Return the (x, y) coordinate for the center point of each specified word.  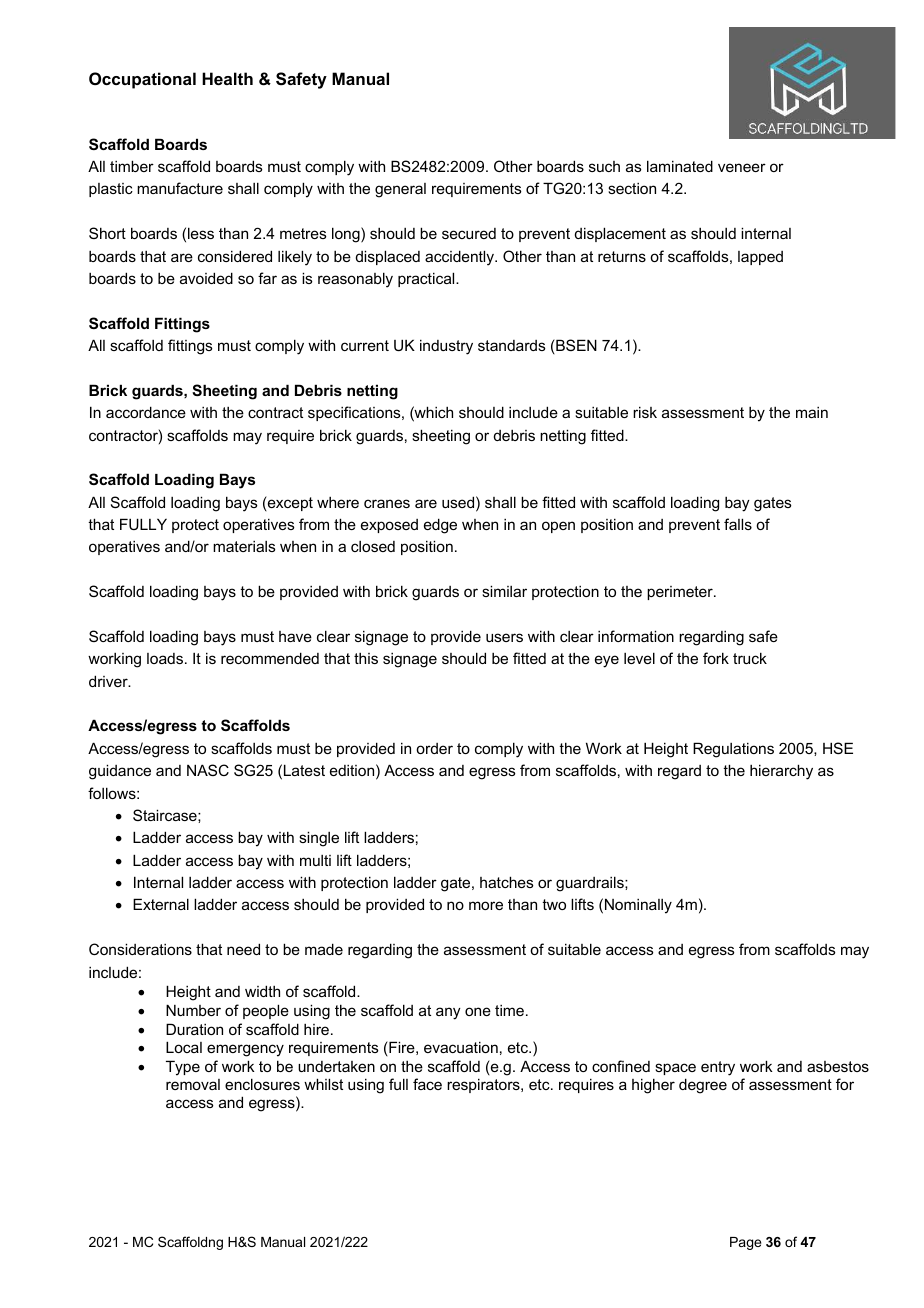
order (434, 748)
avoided (206, 278)
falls (738, 524)
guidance (120, 772)
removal (193, 1084)
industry (446, 347)
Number (193, 1010)
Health (227, 78)
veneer (742, 167)
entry (718, 1068)
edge (440, 526)
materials (244, 546)
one (478, 1011)
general (400, 190)
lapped (760, 258)
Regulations (733, 750)
